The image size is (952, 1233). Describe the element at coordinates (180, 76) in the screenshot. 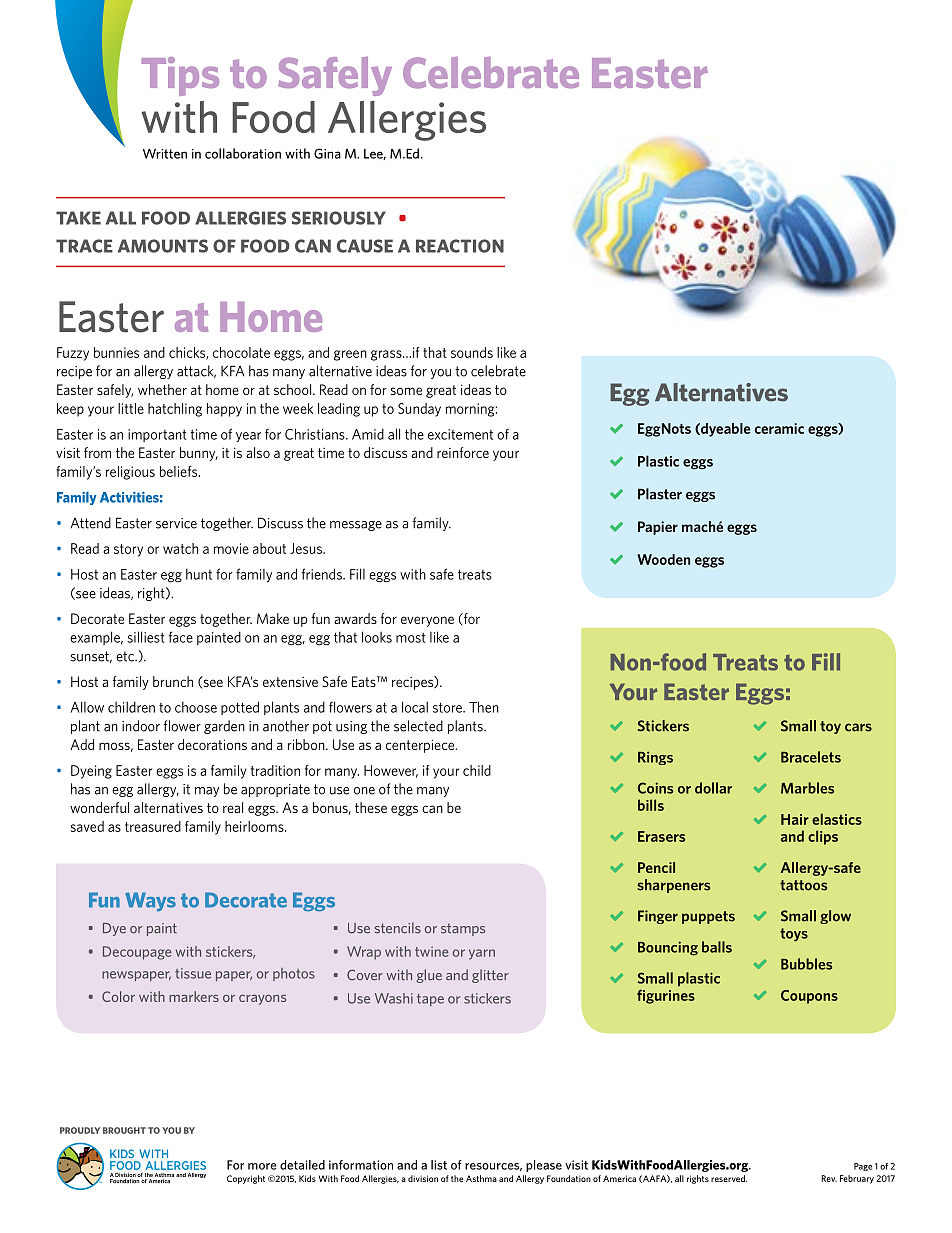

I see `Tips` at that location.
